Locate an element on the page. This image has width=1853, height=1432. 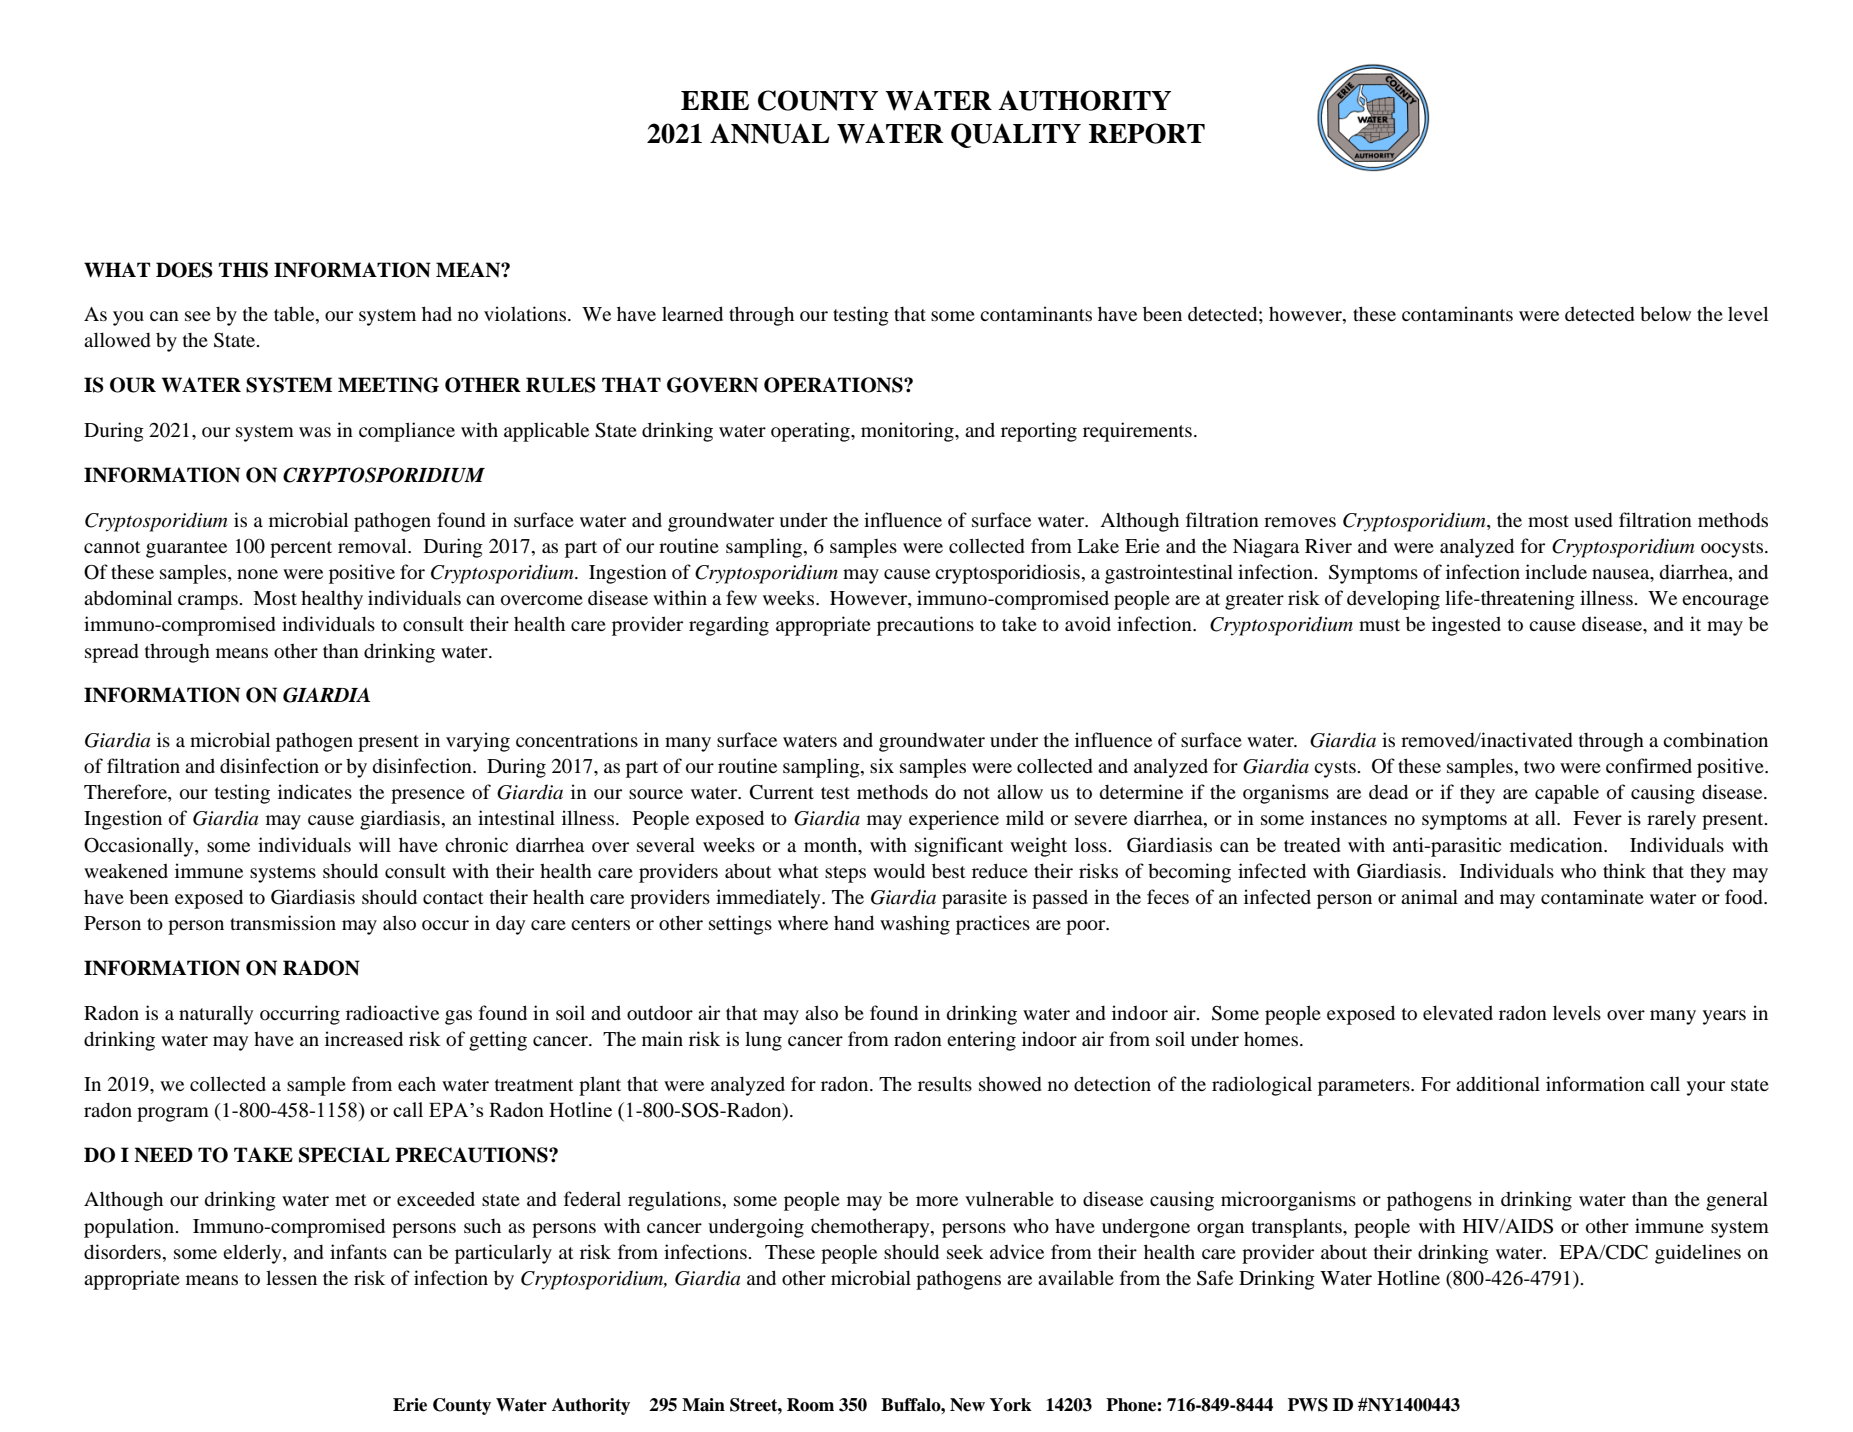
lessen is located at coordinates (291, 1277).
